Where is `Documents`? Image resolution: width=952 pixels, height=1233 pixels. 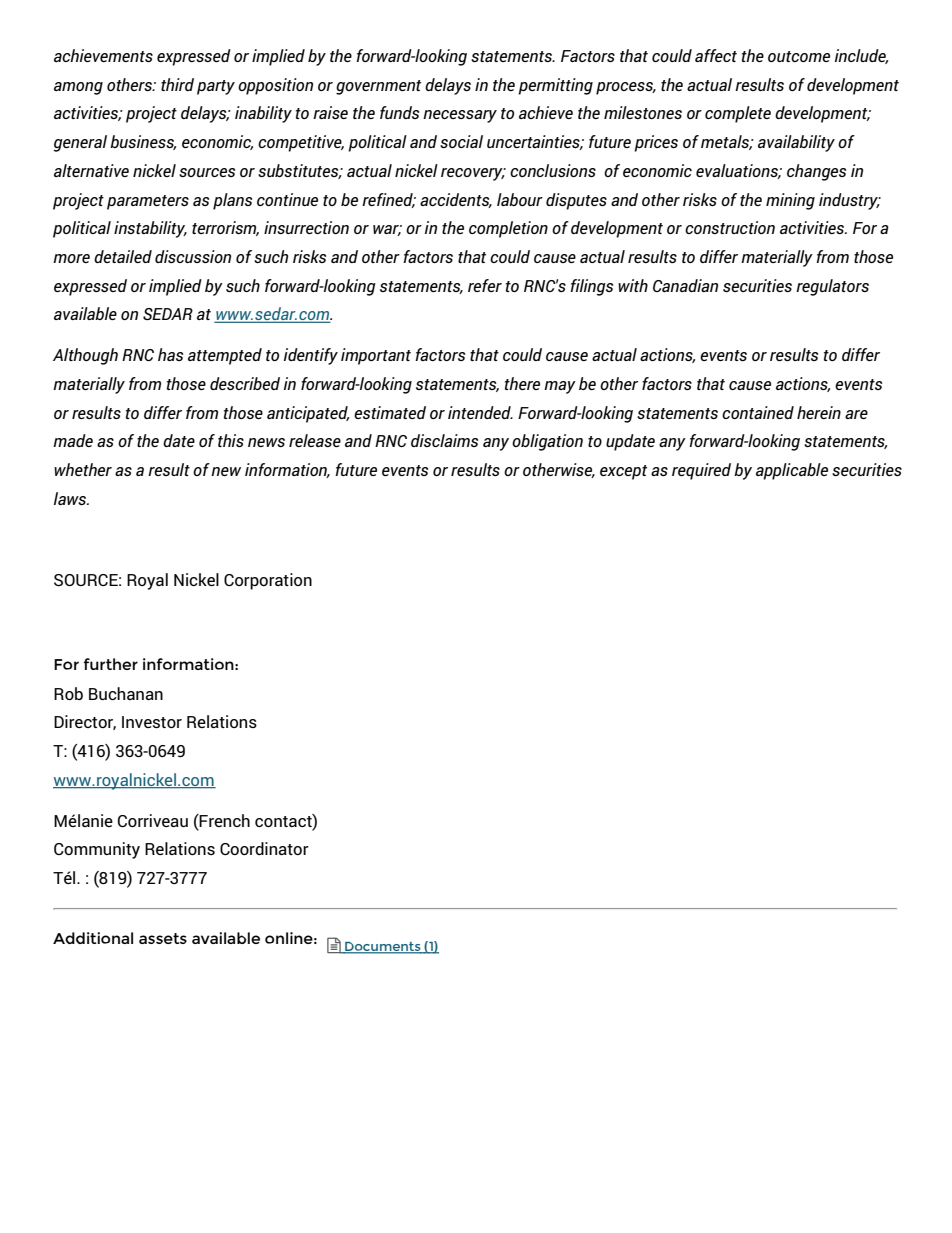 Documents is located at coordinates (383, 948).
